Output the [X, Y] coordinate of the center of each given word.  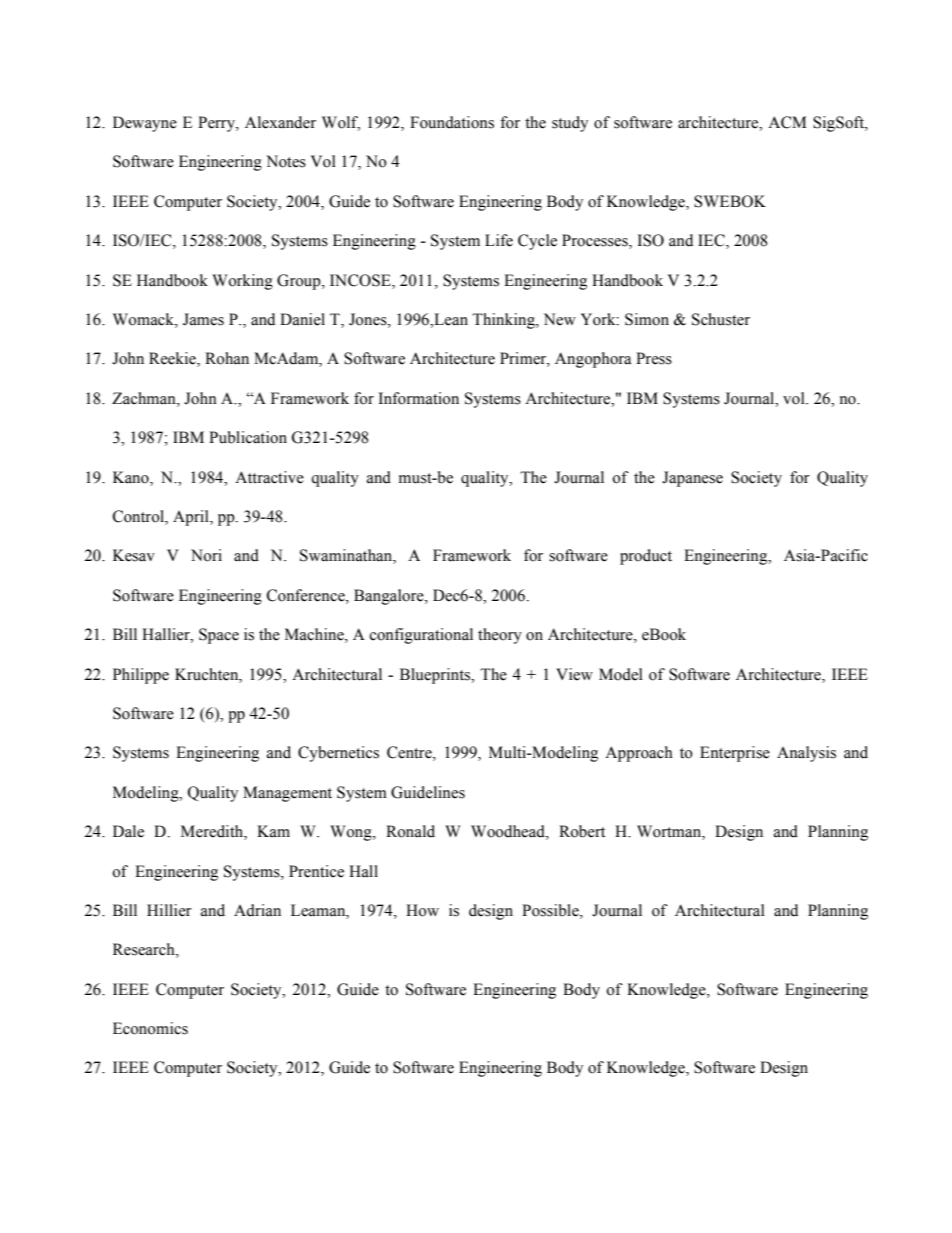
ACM [787, 122]
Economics [150, 1028]
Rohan [227, 358]
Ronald [410, 831]
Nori [206, 555]
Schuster [721, 319]
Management [287, 794]
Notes [286, 161]
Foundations [452, 122]
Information [419, 398]
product [646, 557]
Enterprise [735, 754]
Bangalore [390, 597]
